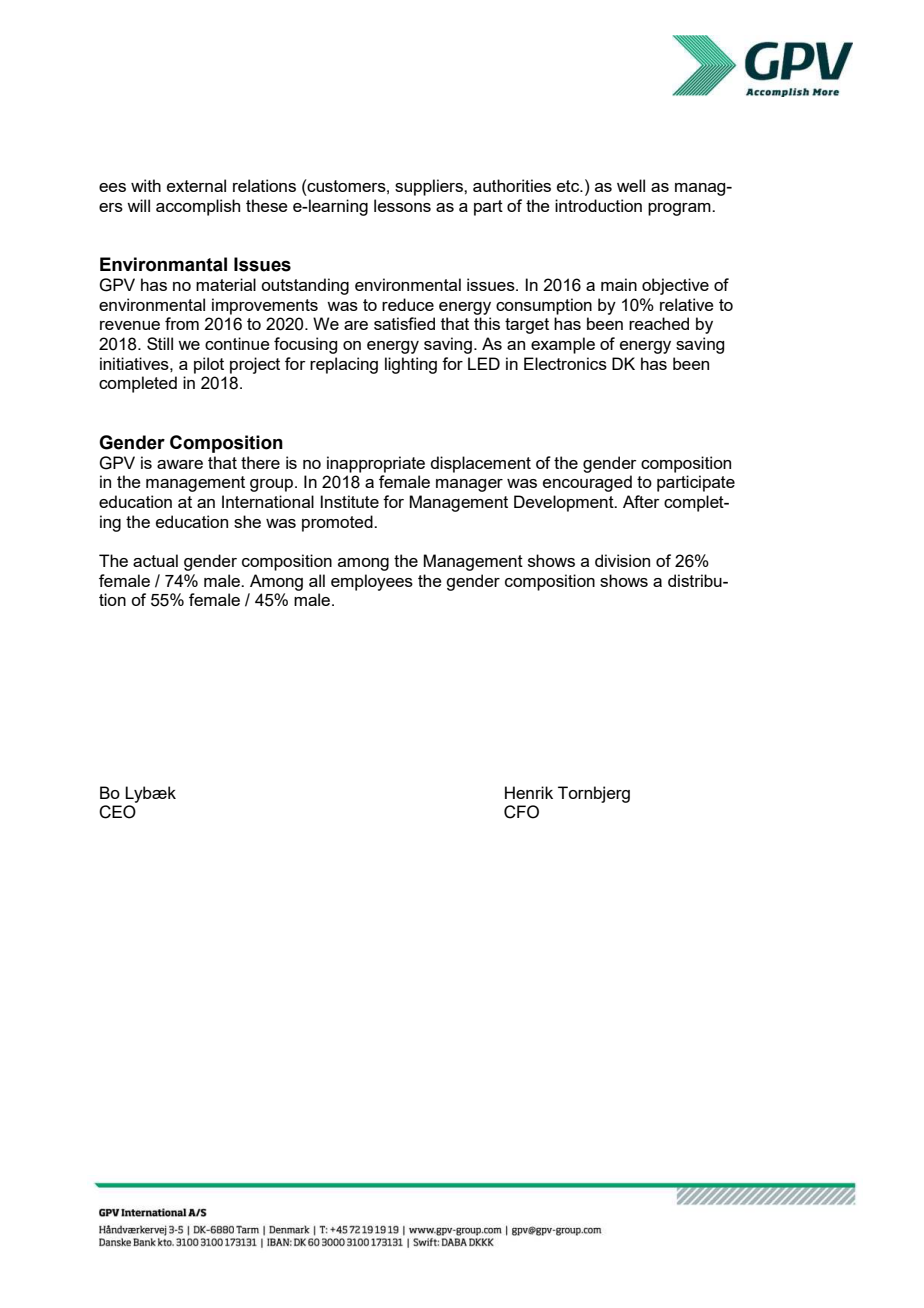 The image size is (924, 1308). Describe the element at coordinates (372, 582) in the screenshot. I see `employees` at that location.
